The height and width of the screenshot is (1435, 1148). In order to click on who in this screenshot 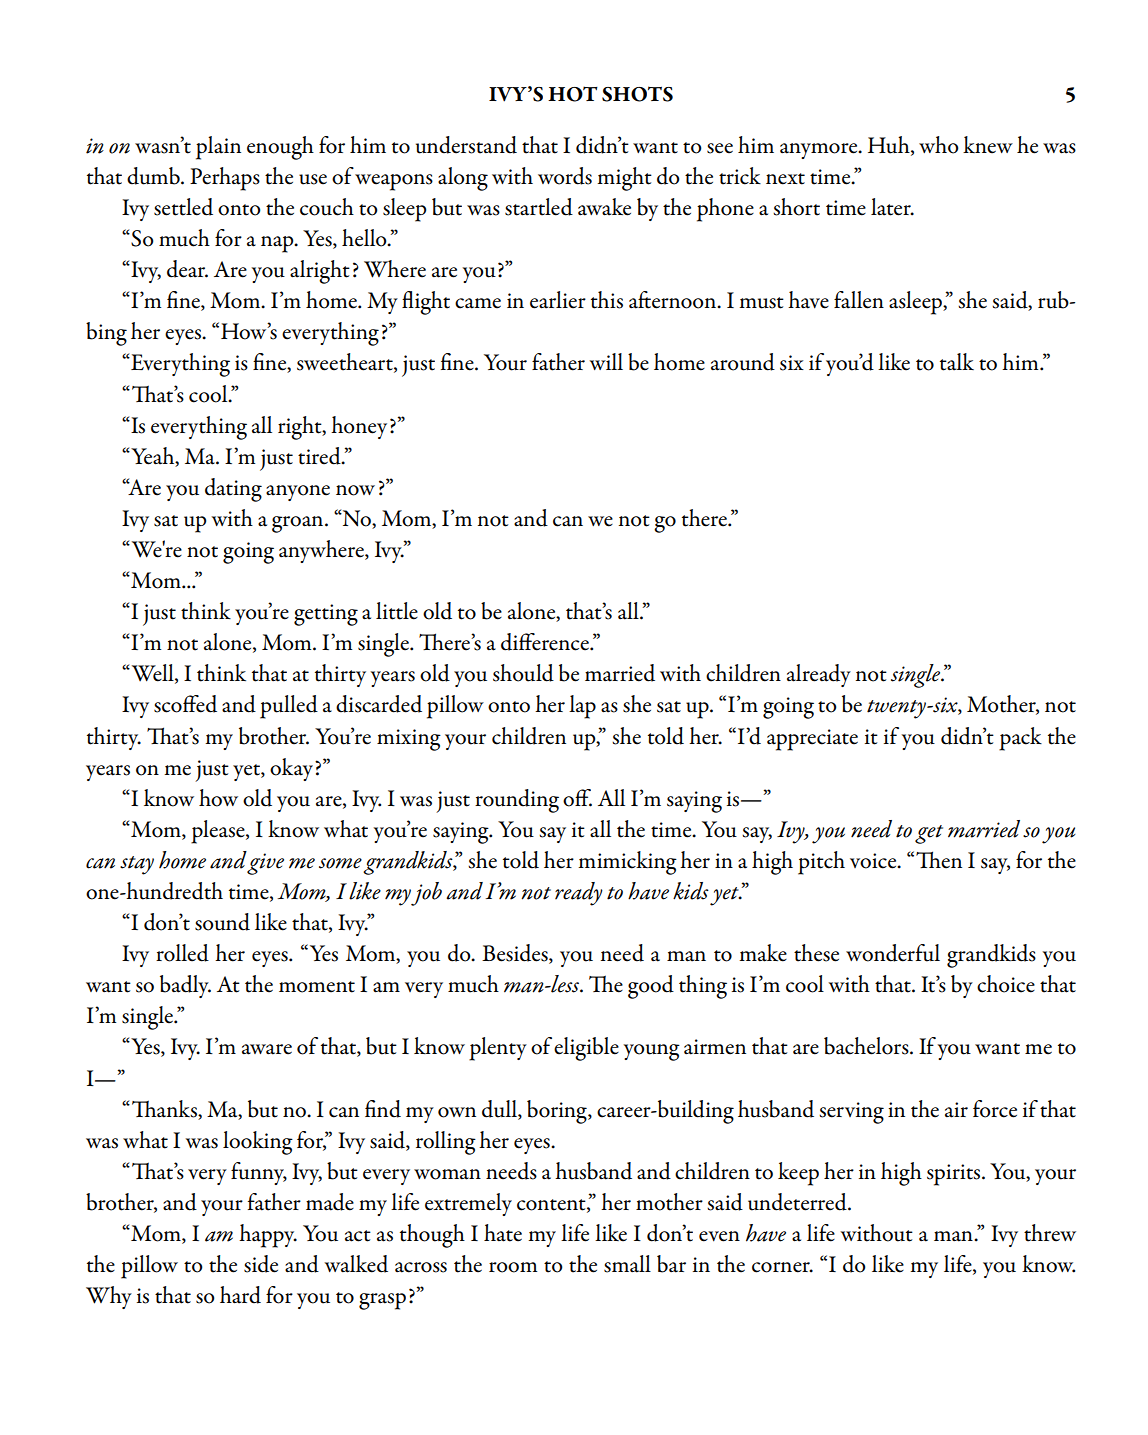, I will do `click(939, 145)`.
